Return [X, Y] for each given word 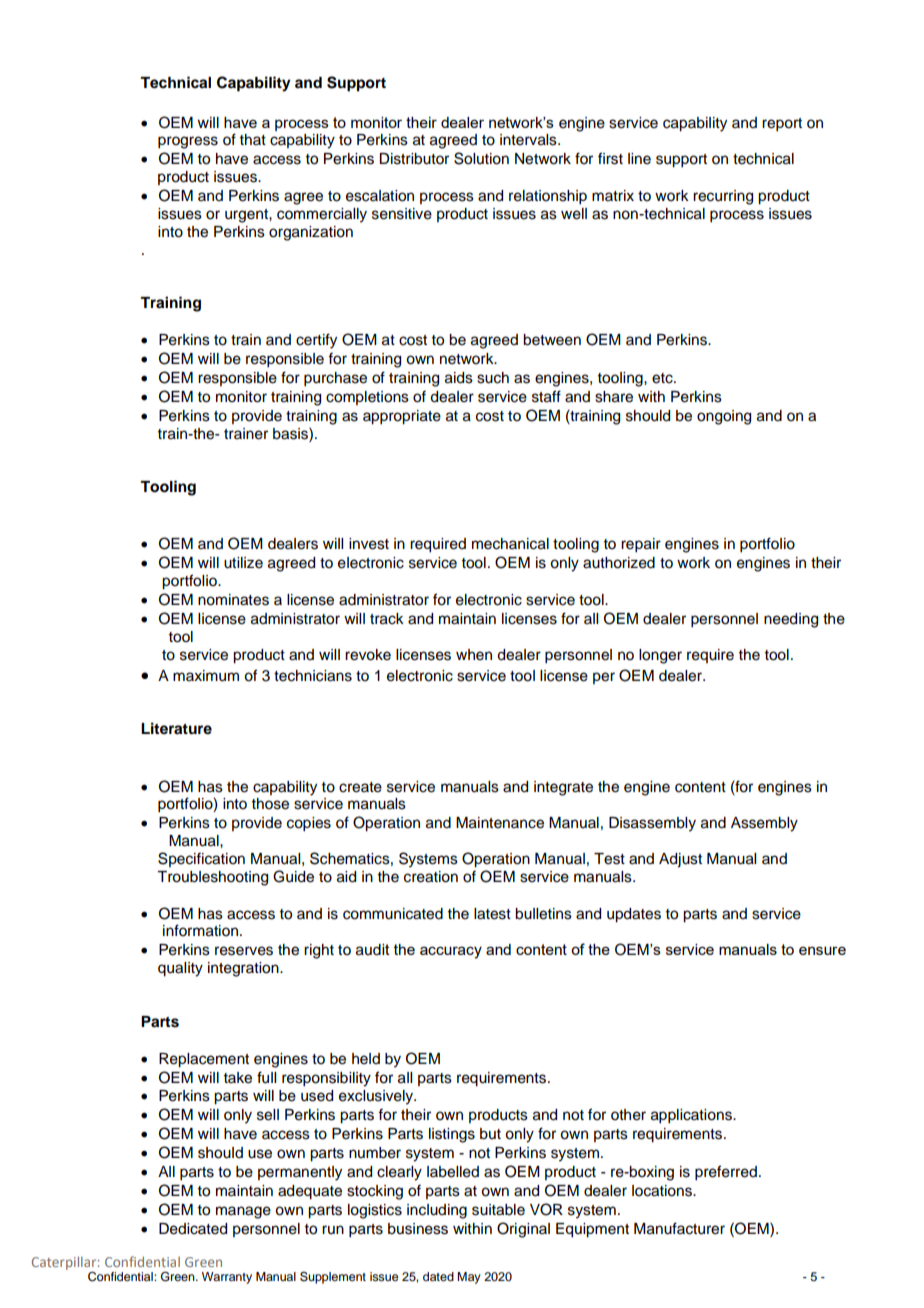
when [474, 655]
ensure [822, 950]
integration [244, 969]
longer [660, 656]
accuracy [451, 952]
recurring [723, 197]
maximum [206, 676]
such [493, 378]
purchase [335, 379]
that [253, 139]
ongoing [724, 417]
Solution [481, 158]
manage [243, 1212]
